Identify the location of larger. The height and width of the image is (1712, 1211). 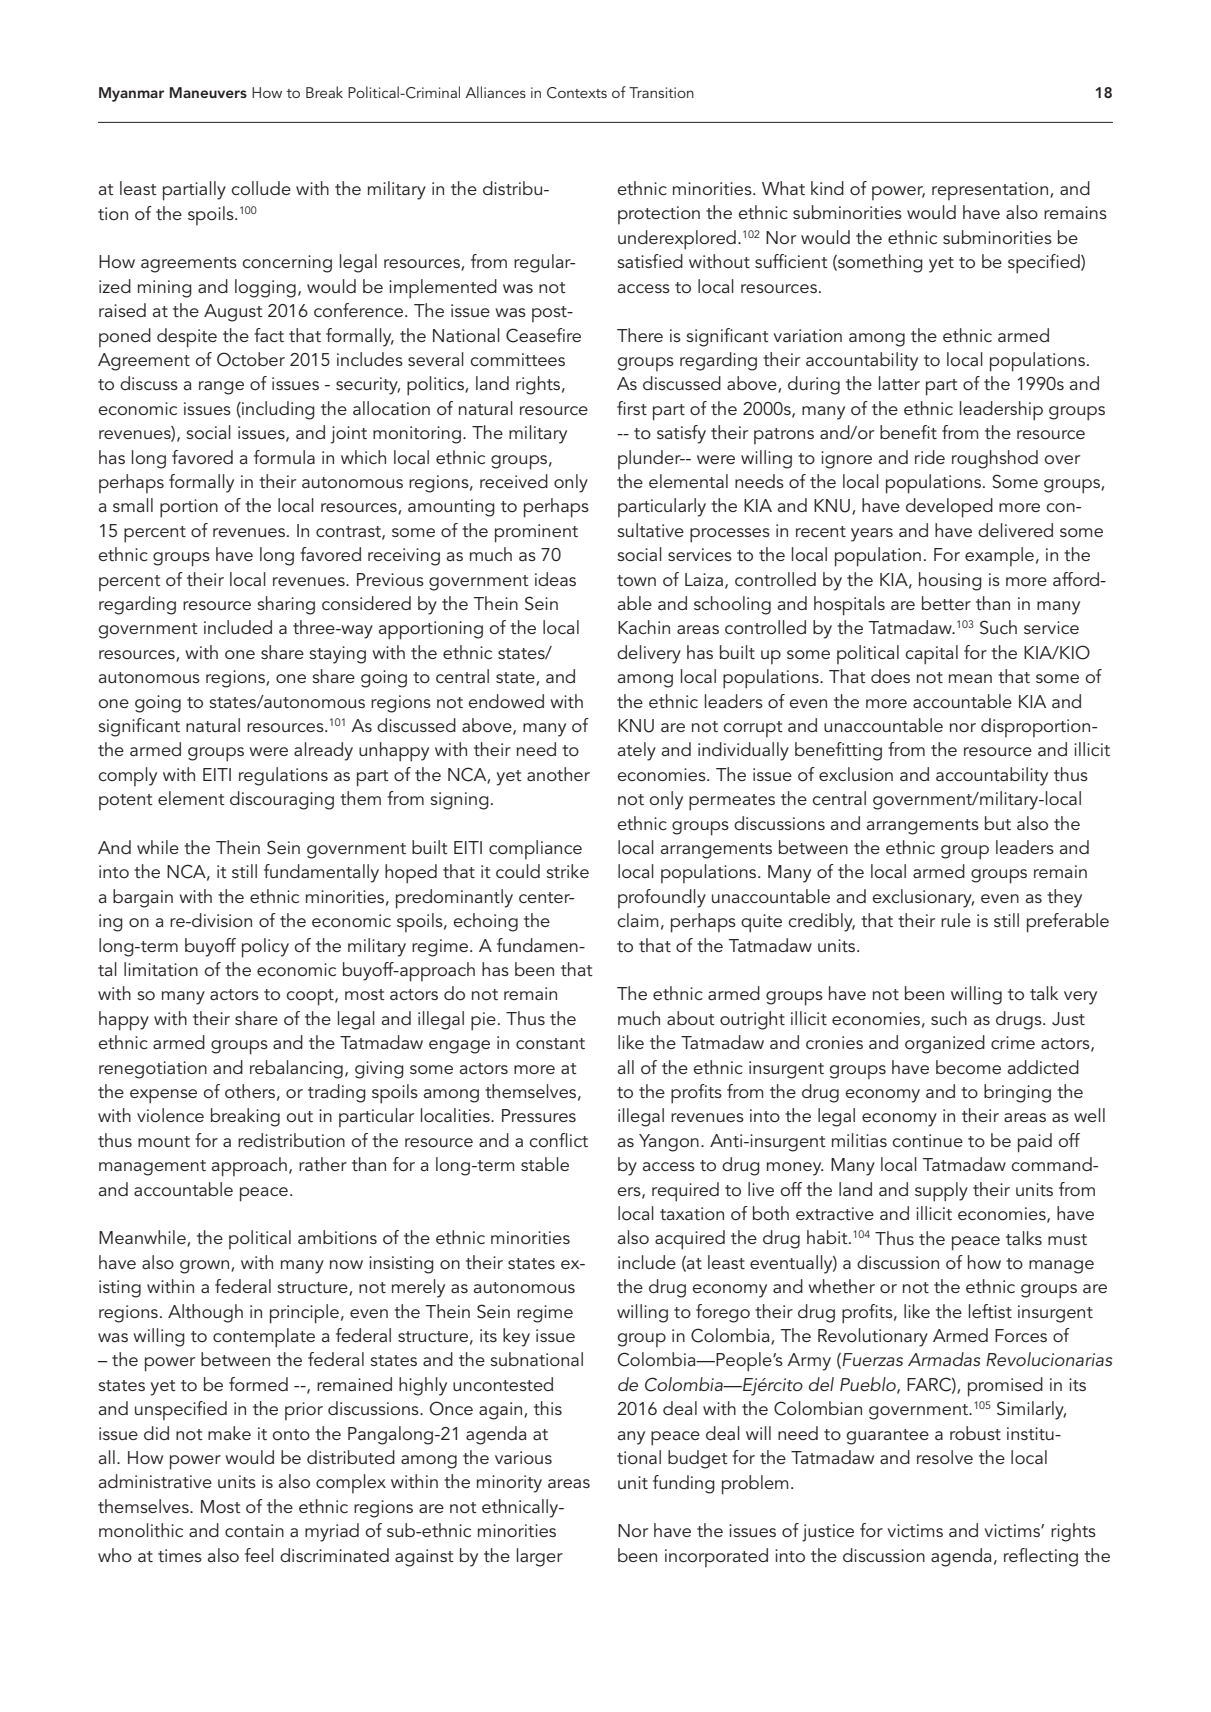
(540, 1557).
